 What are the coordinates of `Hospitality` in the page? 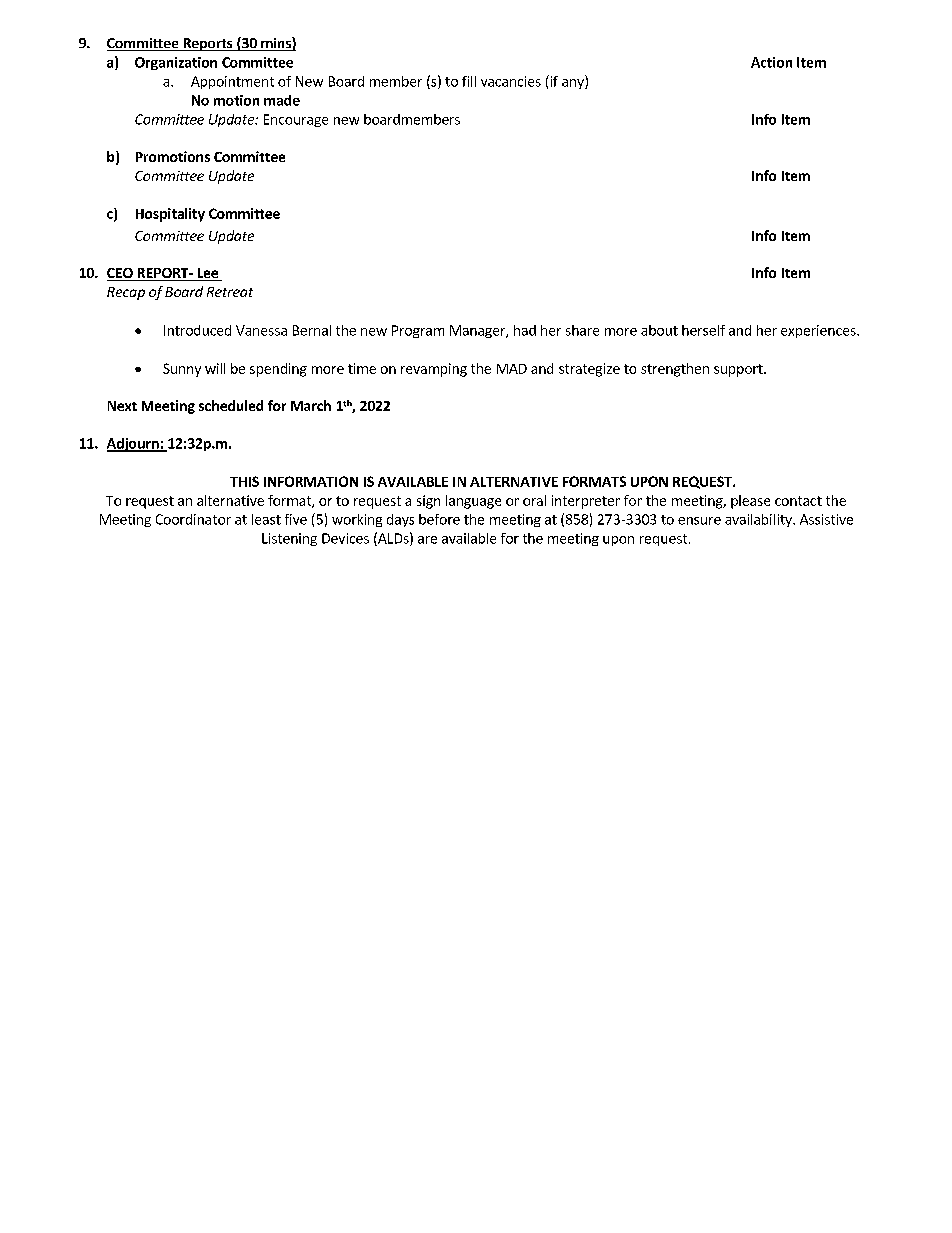 It's located at (170, 215).
